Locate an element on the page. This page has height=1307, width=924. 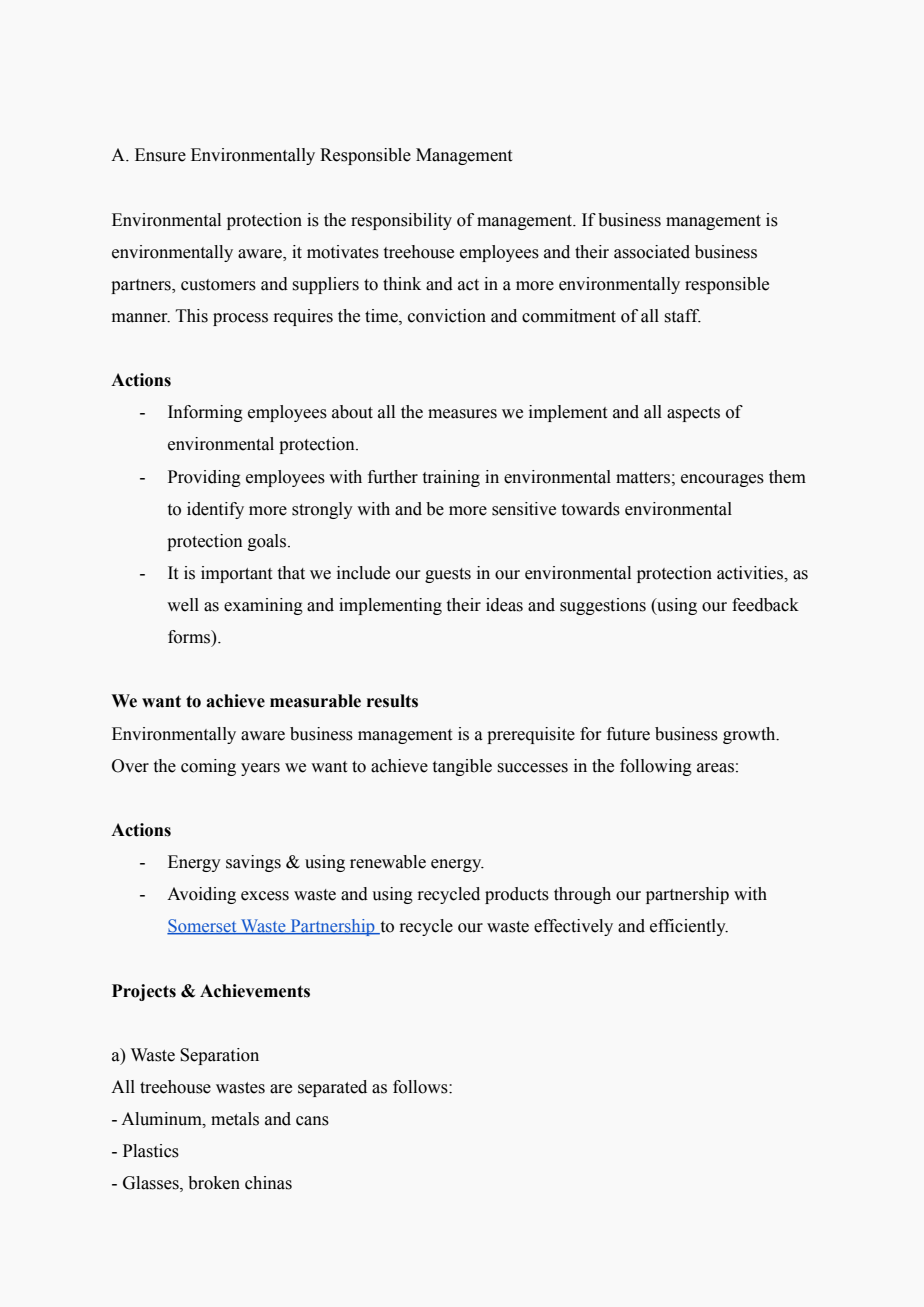
efficiently is located at coordinates (689, 927).
